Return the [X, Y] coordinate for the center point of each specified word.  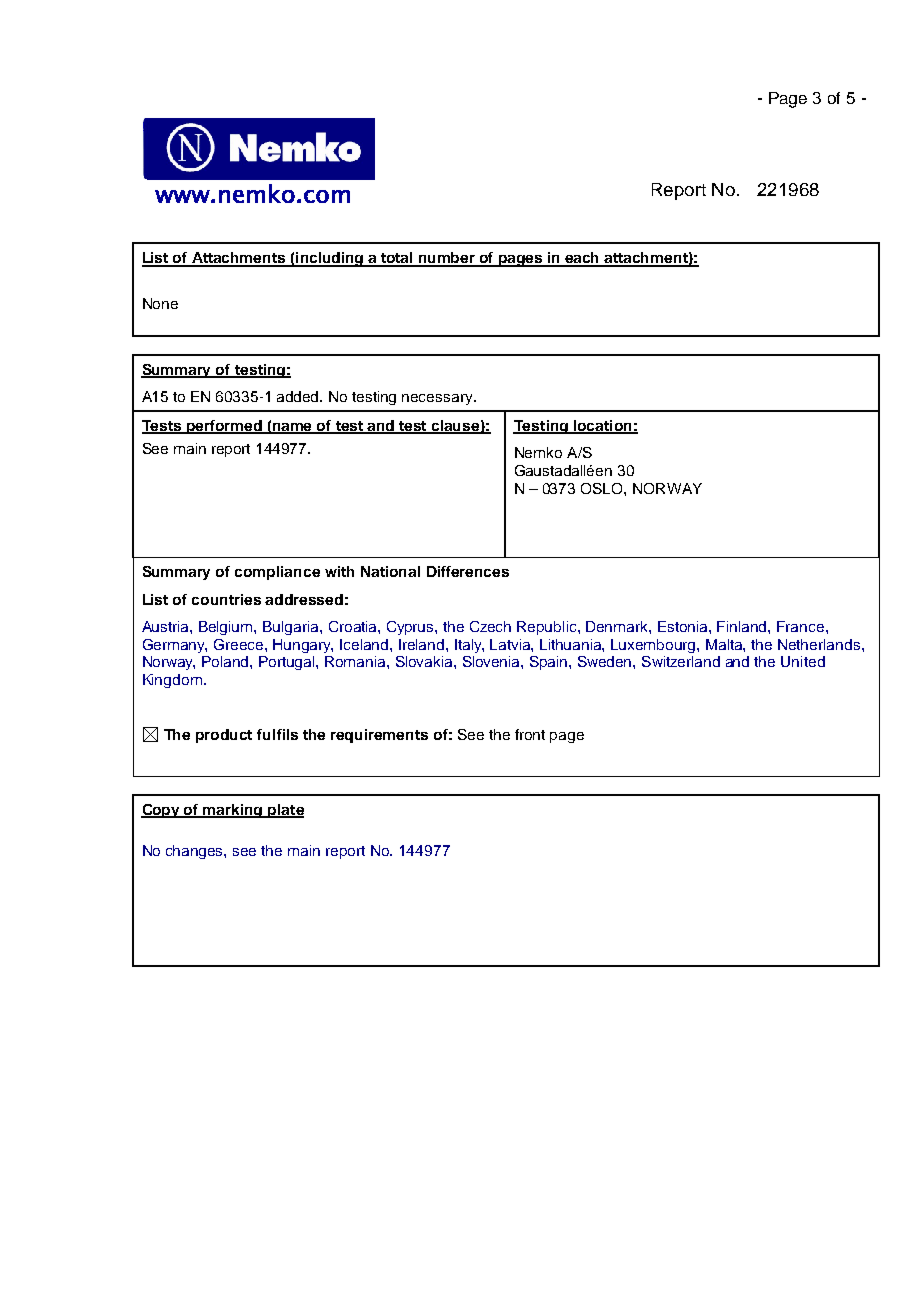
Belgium [227, 628]
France [802, 626]
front [530, 734]
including [330, 259]
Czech [490, 626]
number [447, 259]
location [603, 426]
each [583, 259]
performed [225, 427]
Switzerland [681, 661]
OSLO [603, 488]
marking [233, 811]
